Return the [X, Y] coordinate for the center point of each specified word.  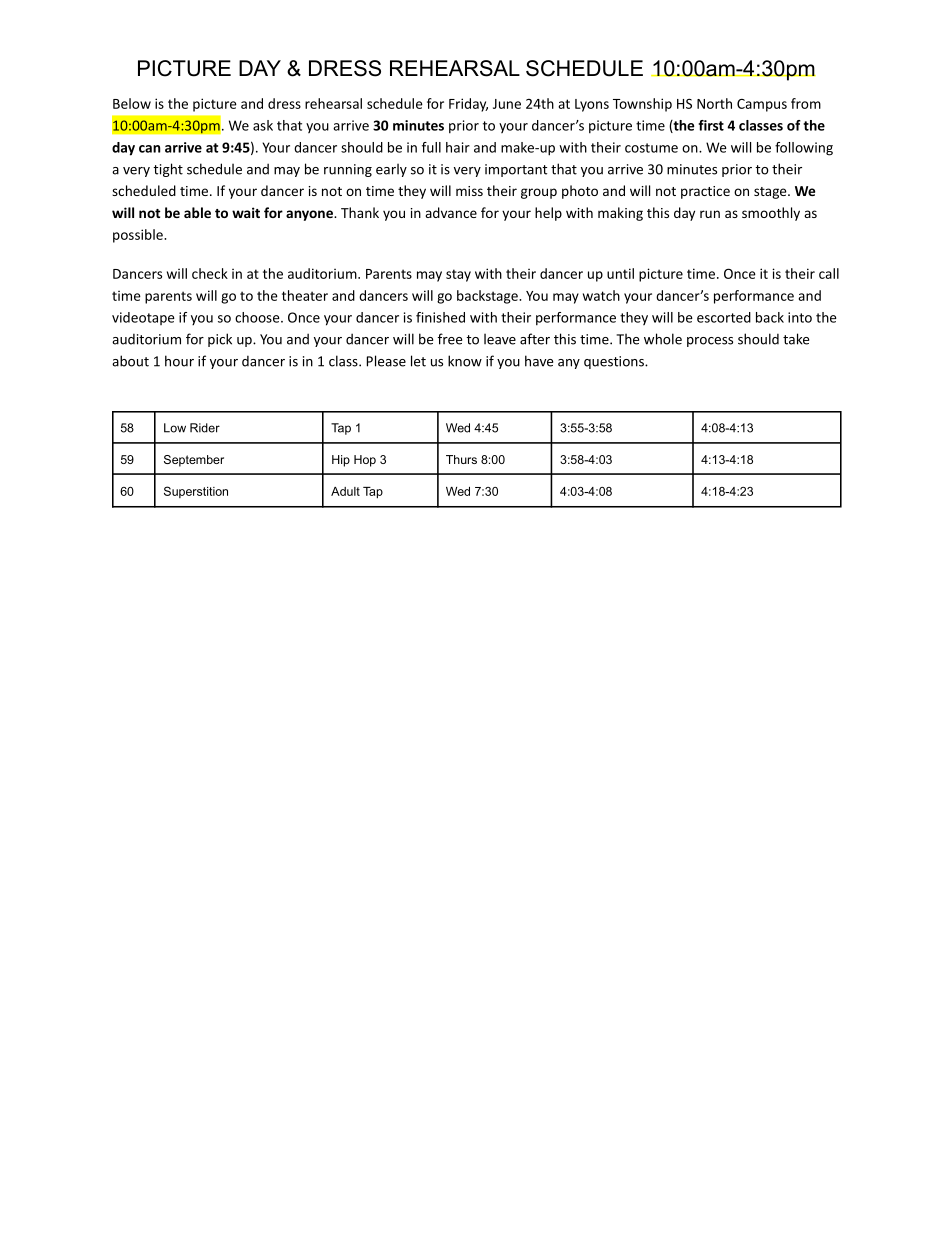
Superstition [196, 492]
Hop [365, 461]
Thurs [461, 459]
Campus [762, 105]
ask [263, 125]
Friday [468, 105]
